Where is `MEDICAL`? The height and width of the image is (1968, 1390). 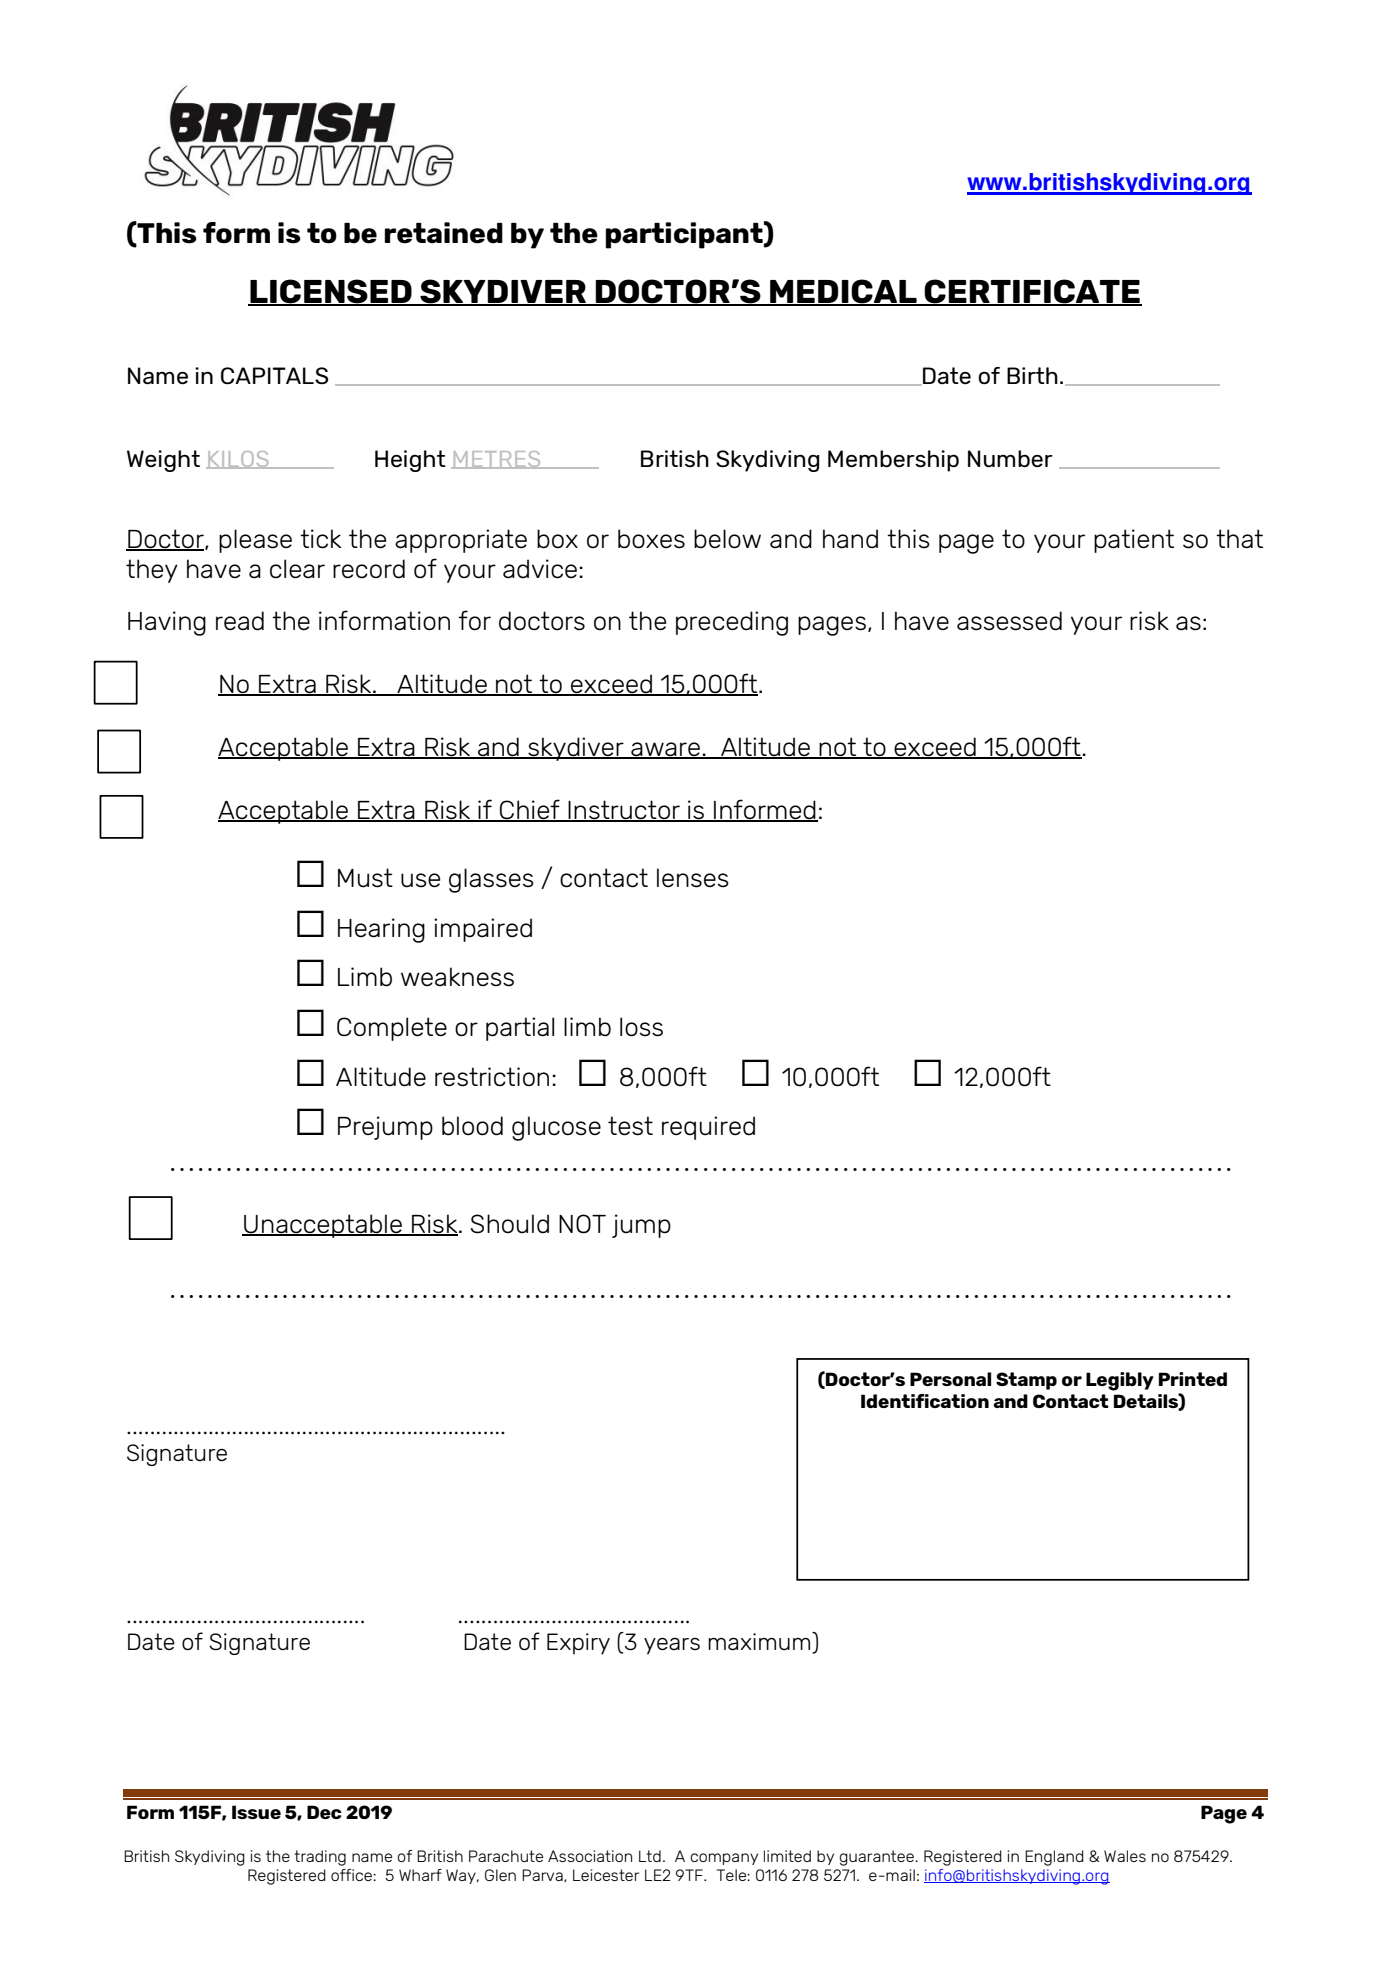
MEDICAL is located at coordinates (843, 292).
